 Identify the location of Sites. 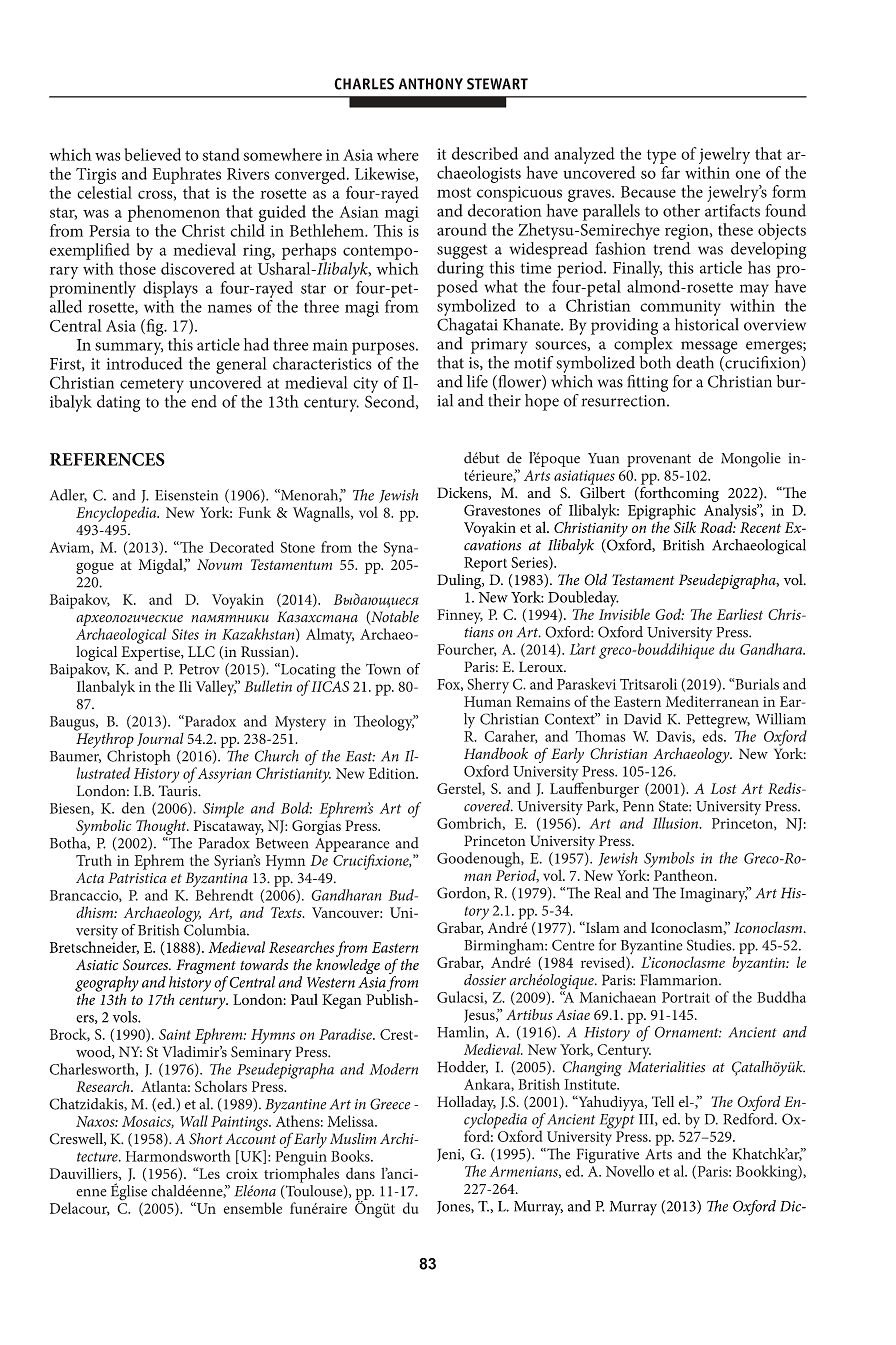
(185, 634).
